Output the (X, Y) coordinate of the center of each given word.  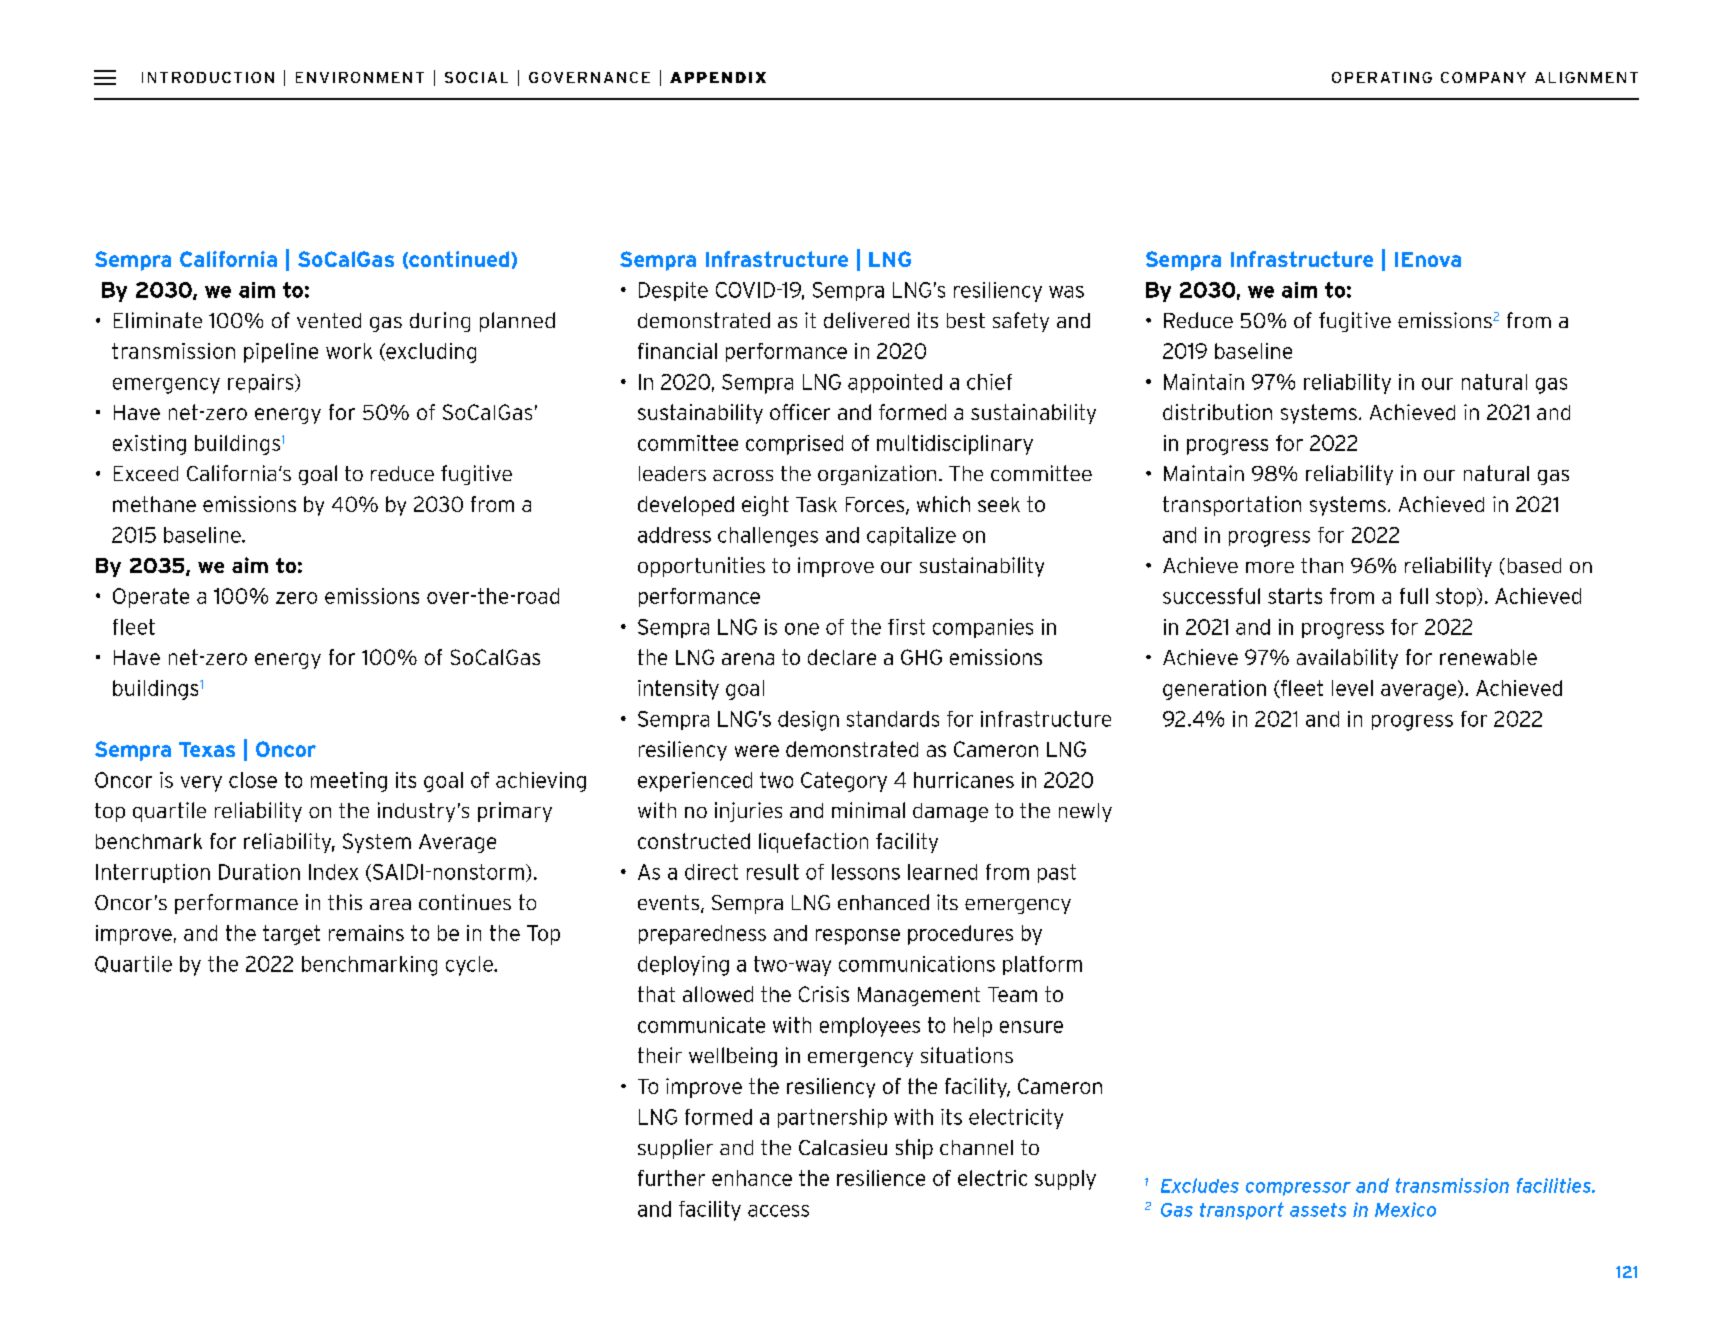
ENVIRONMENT (360, 77)
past (1057, 873)
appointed (895, 383)
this (345, 902)
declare (842, 657)
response (858, 937)
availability (1347, 659)
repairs (262, 383)
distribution (1217, 412)
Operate (151, 598)
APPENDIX (718, 77)
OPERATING (1382, 77)
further (671, 1178)
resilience (881, 1178)
